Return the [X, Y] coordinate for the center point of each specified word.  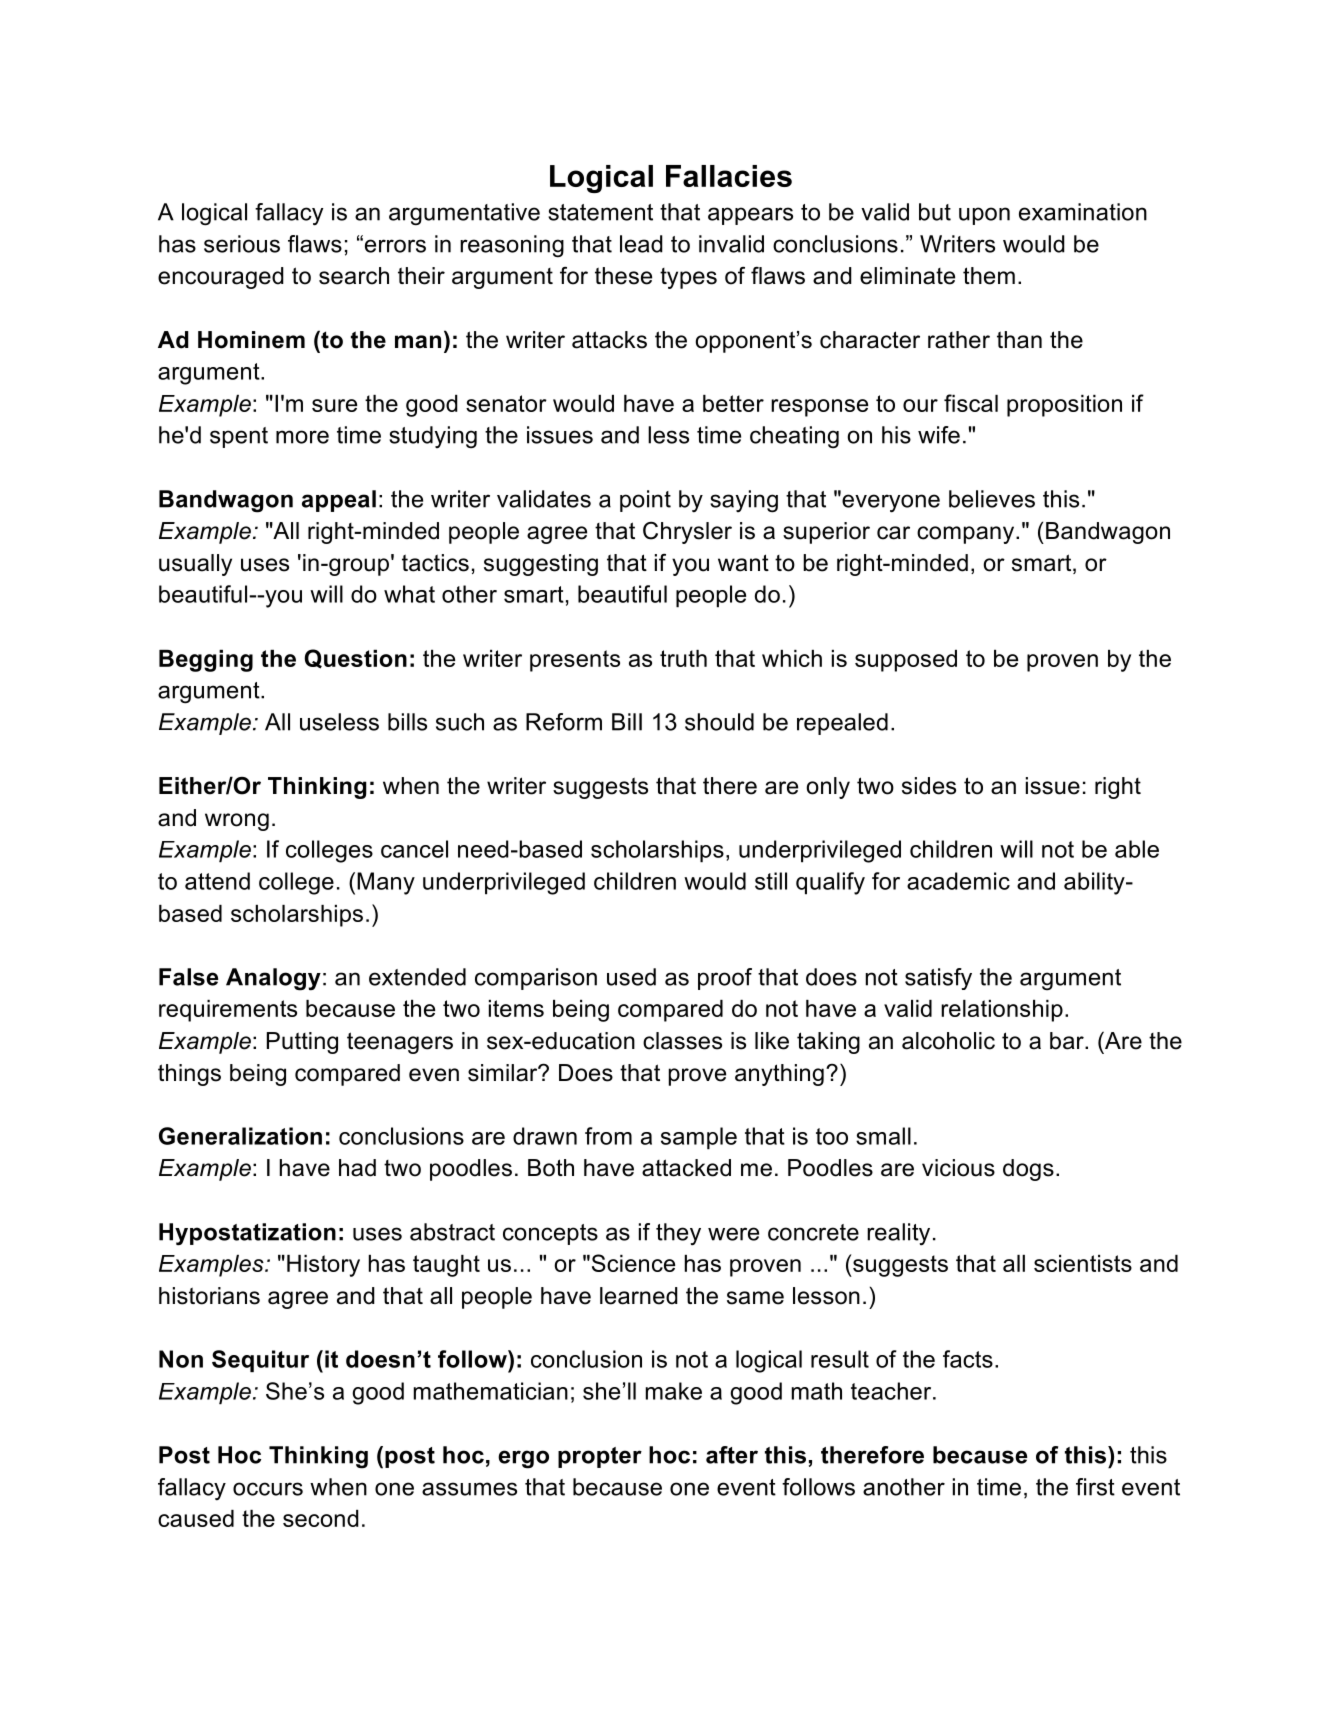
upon [984, 216]
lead [641, 244]
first [1095, 1487]
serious [242, 244]
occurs [268, 1489]
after [732, 1455]
